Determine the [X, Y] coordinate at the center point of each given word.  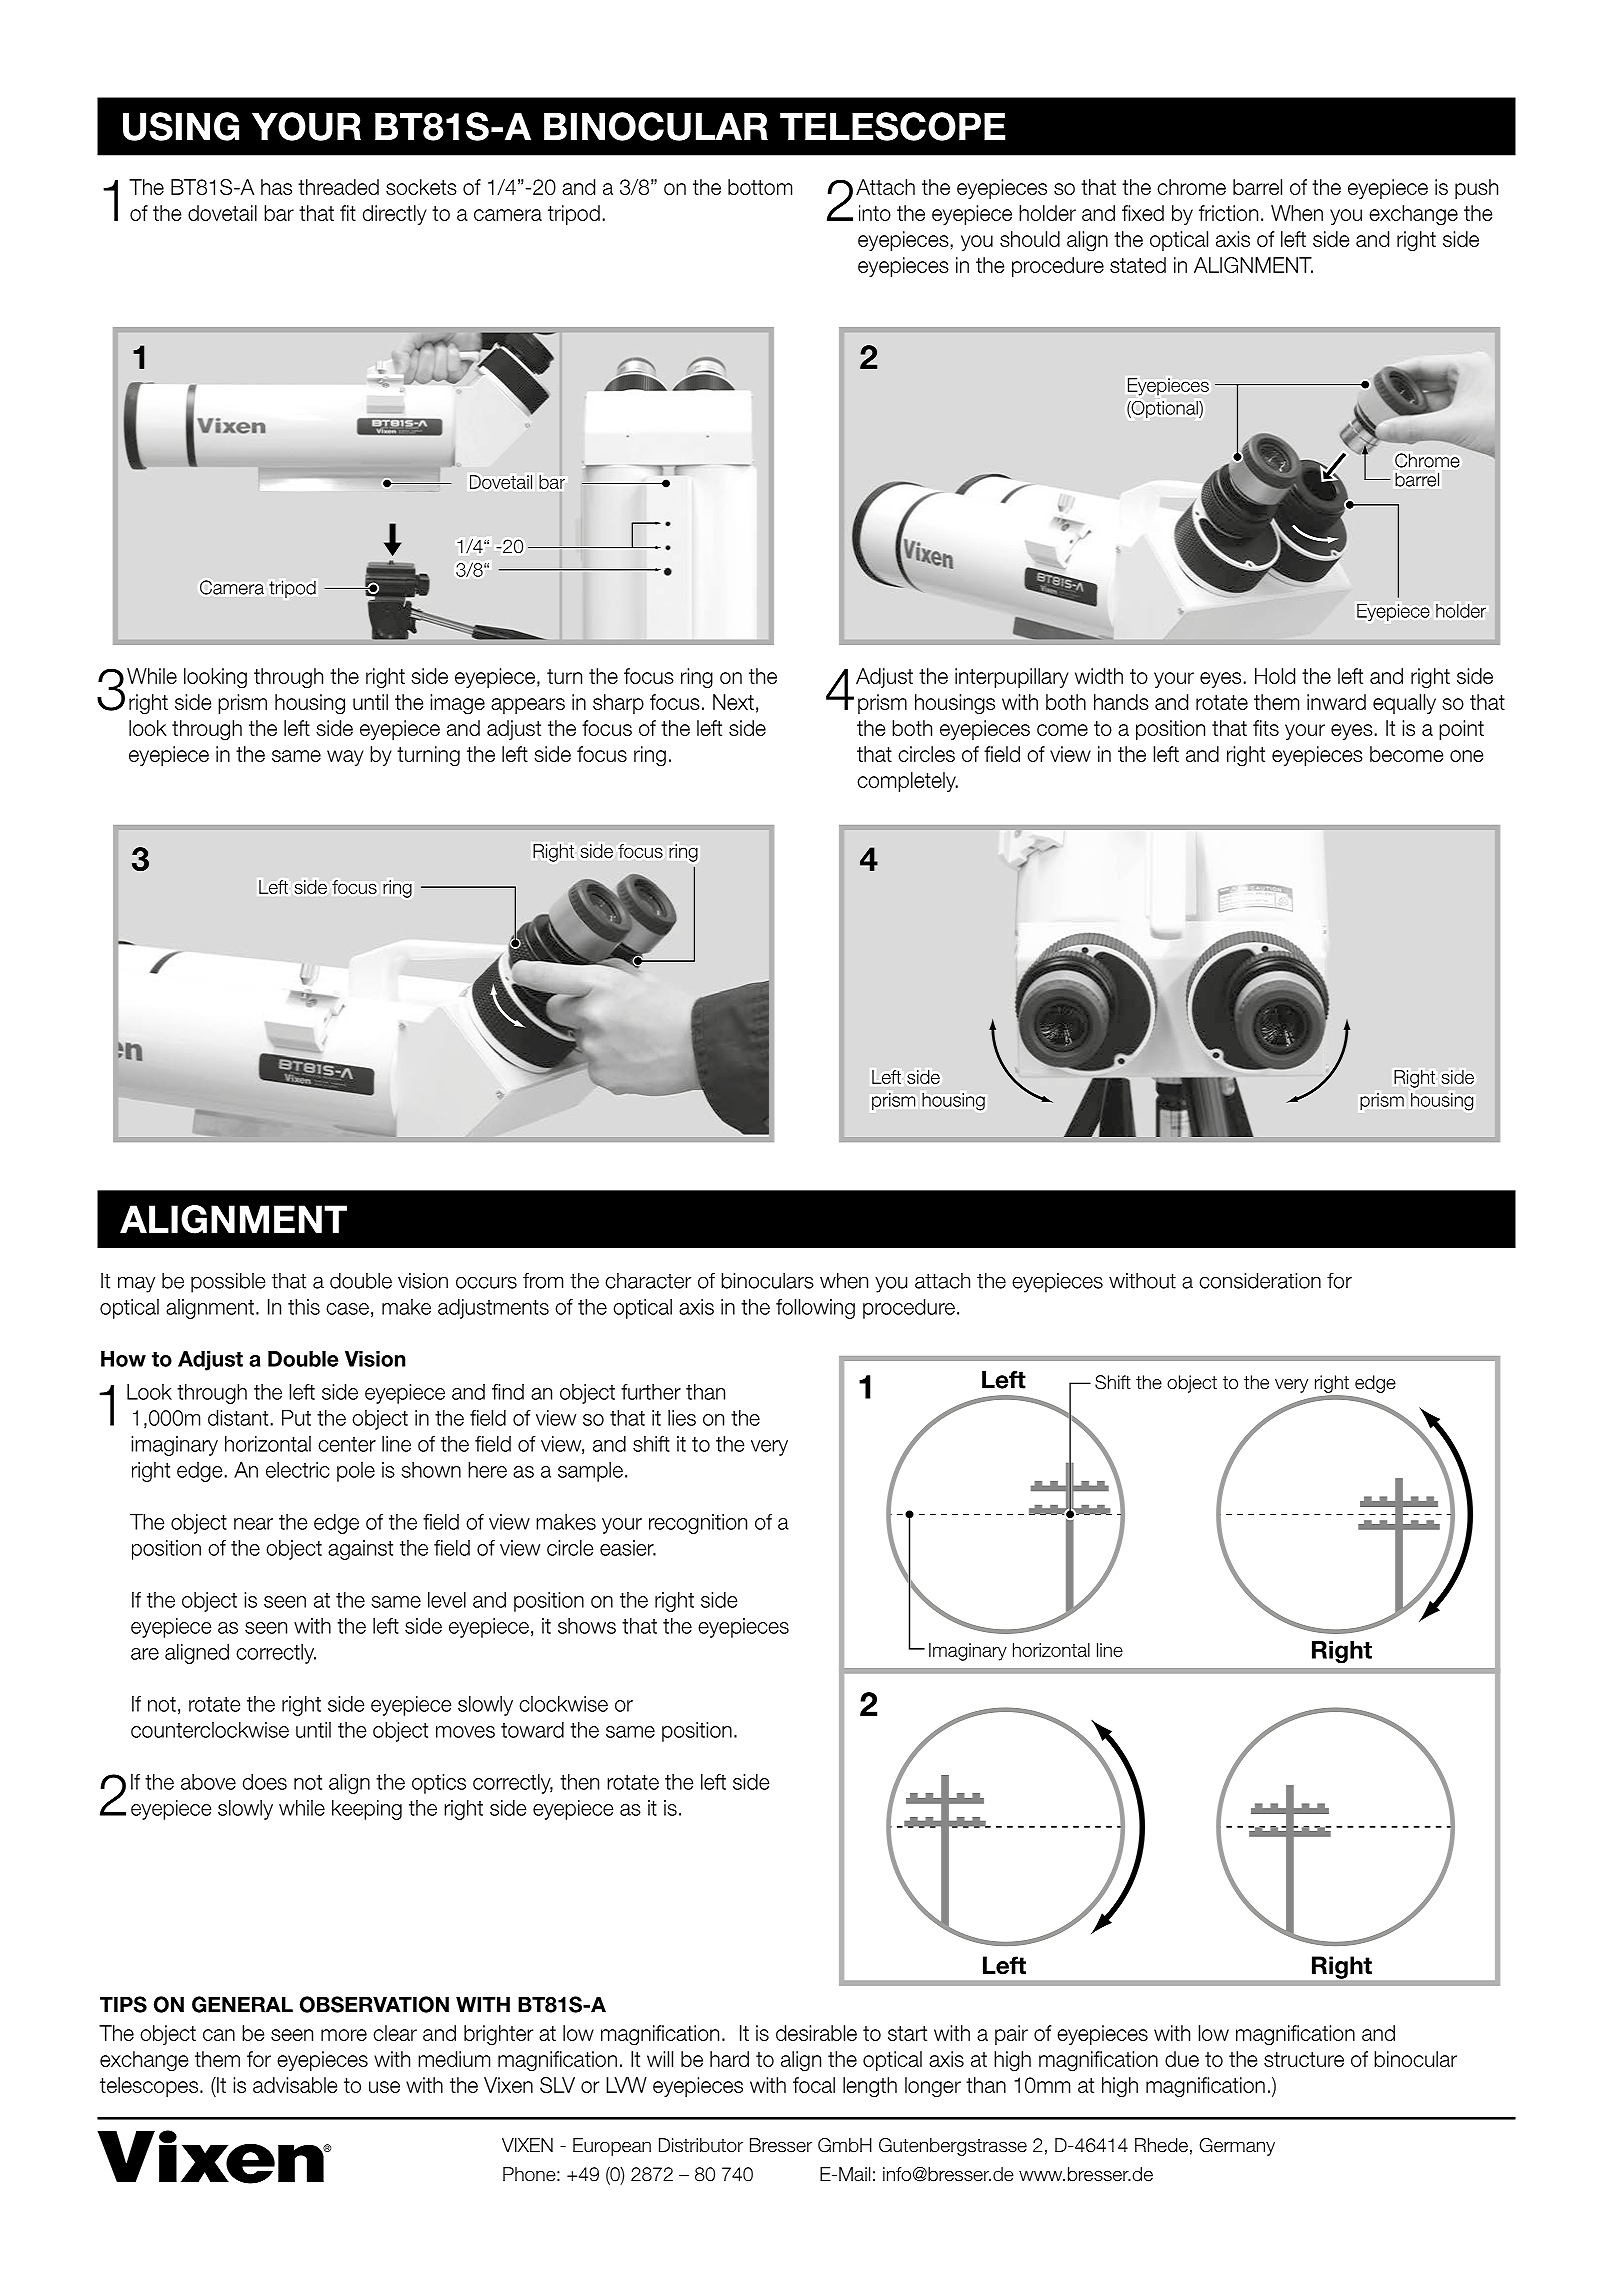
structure [1304, 2059]
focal [814, 2085]
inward [1336, 702]
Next [733, 702]
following [815, 1309]
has [276, 187]
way [345, 758]
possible [228, 1282]
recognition [698, 1524]
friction [1228, 213]
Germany [1237, 2147]
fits [1266, 728]
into [875, 213]
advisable [295, 2085]
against [360, 1550]
